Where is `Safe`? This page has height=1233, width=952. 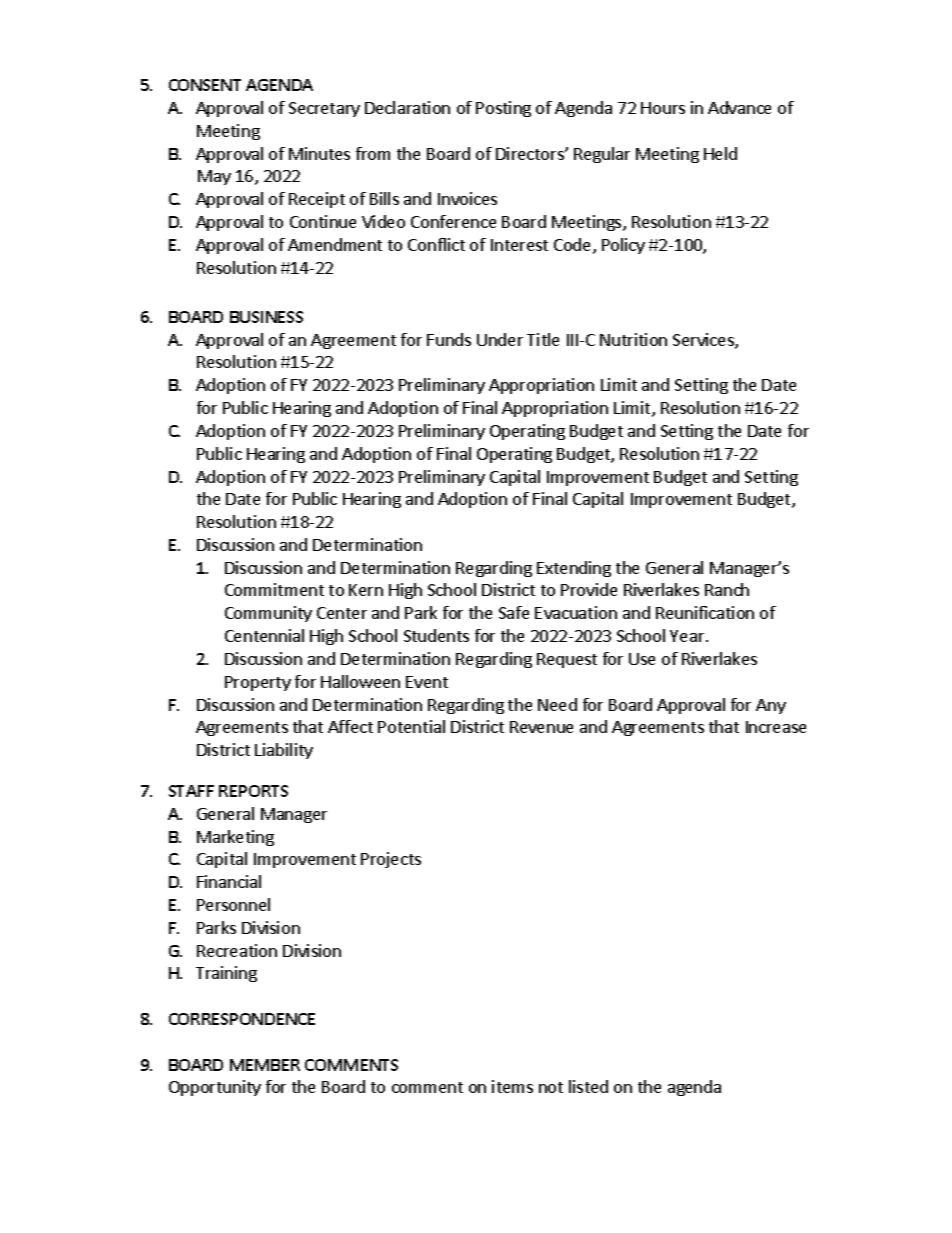 Safe is located at coordinates (514, 612).
